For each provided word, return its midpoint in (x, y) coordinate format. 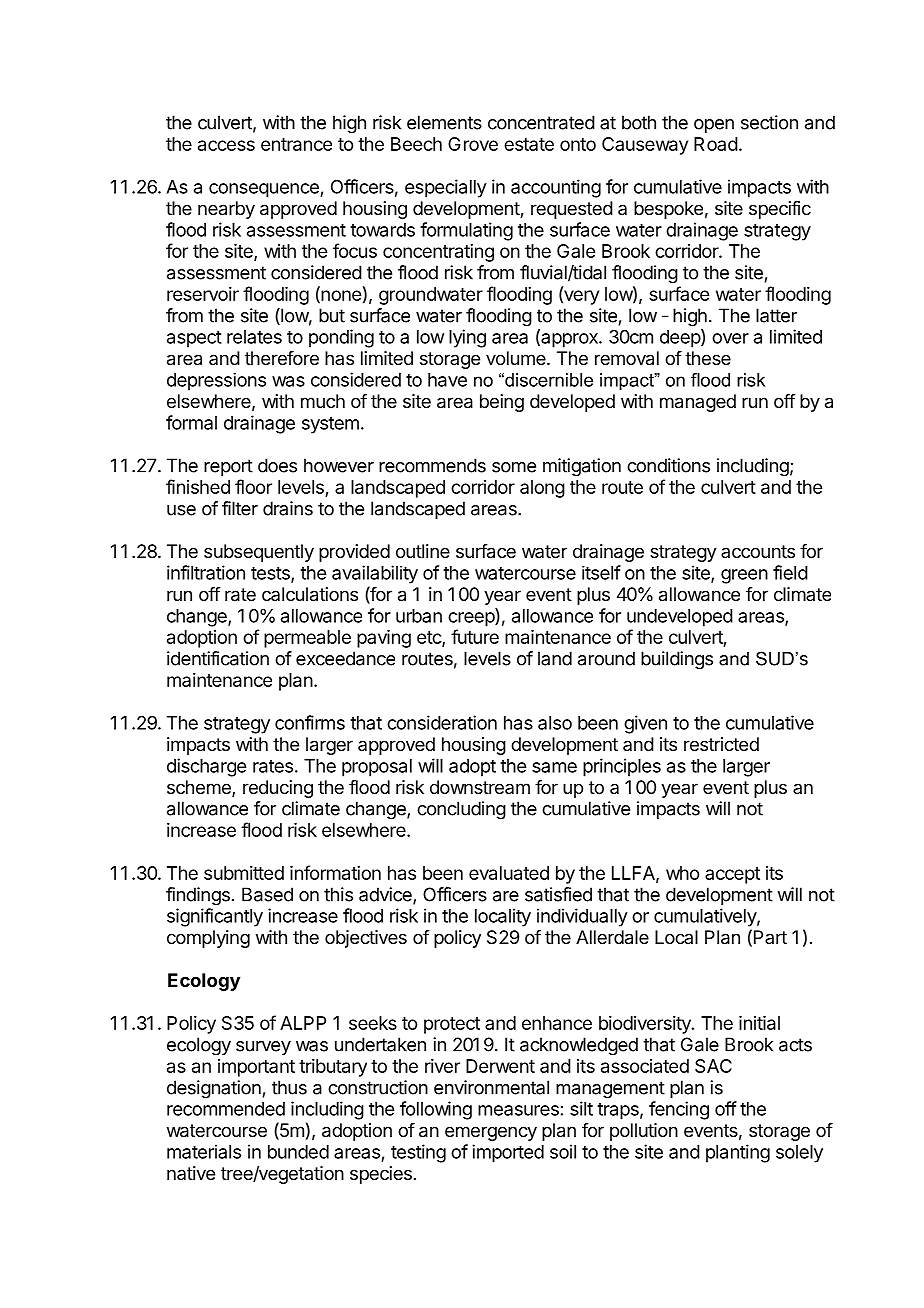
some (514, 467)
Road (716, 144)
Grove (473, 144)
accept (732, 875)
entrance (296, 144)
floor (253, 486)
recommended (226, 1109)
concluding (461, 810)
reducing (278, 789)
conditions (668, 465)
